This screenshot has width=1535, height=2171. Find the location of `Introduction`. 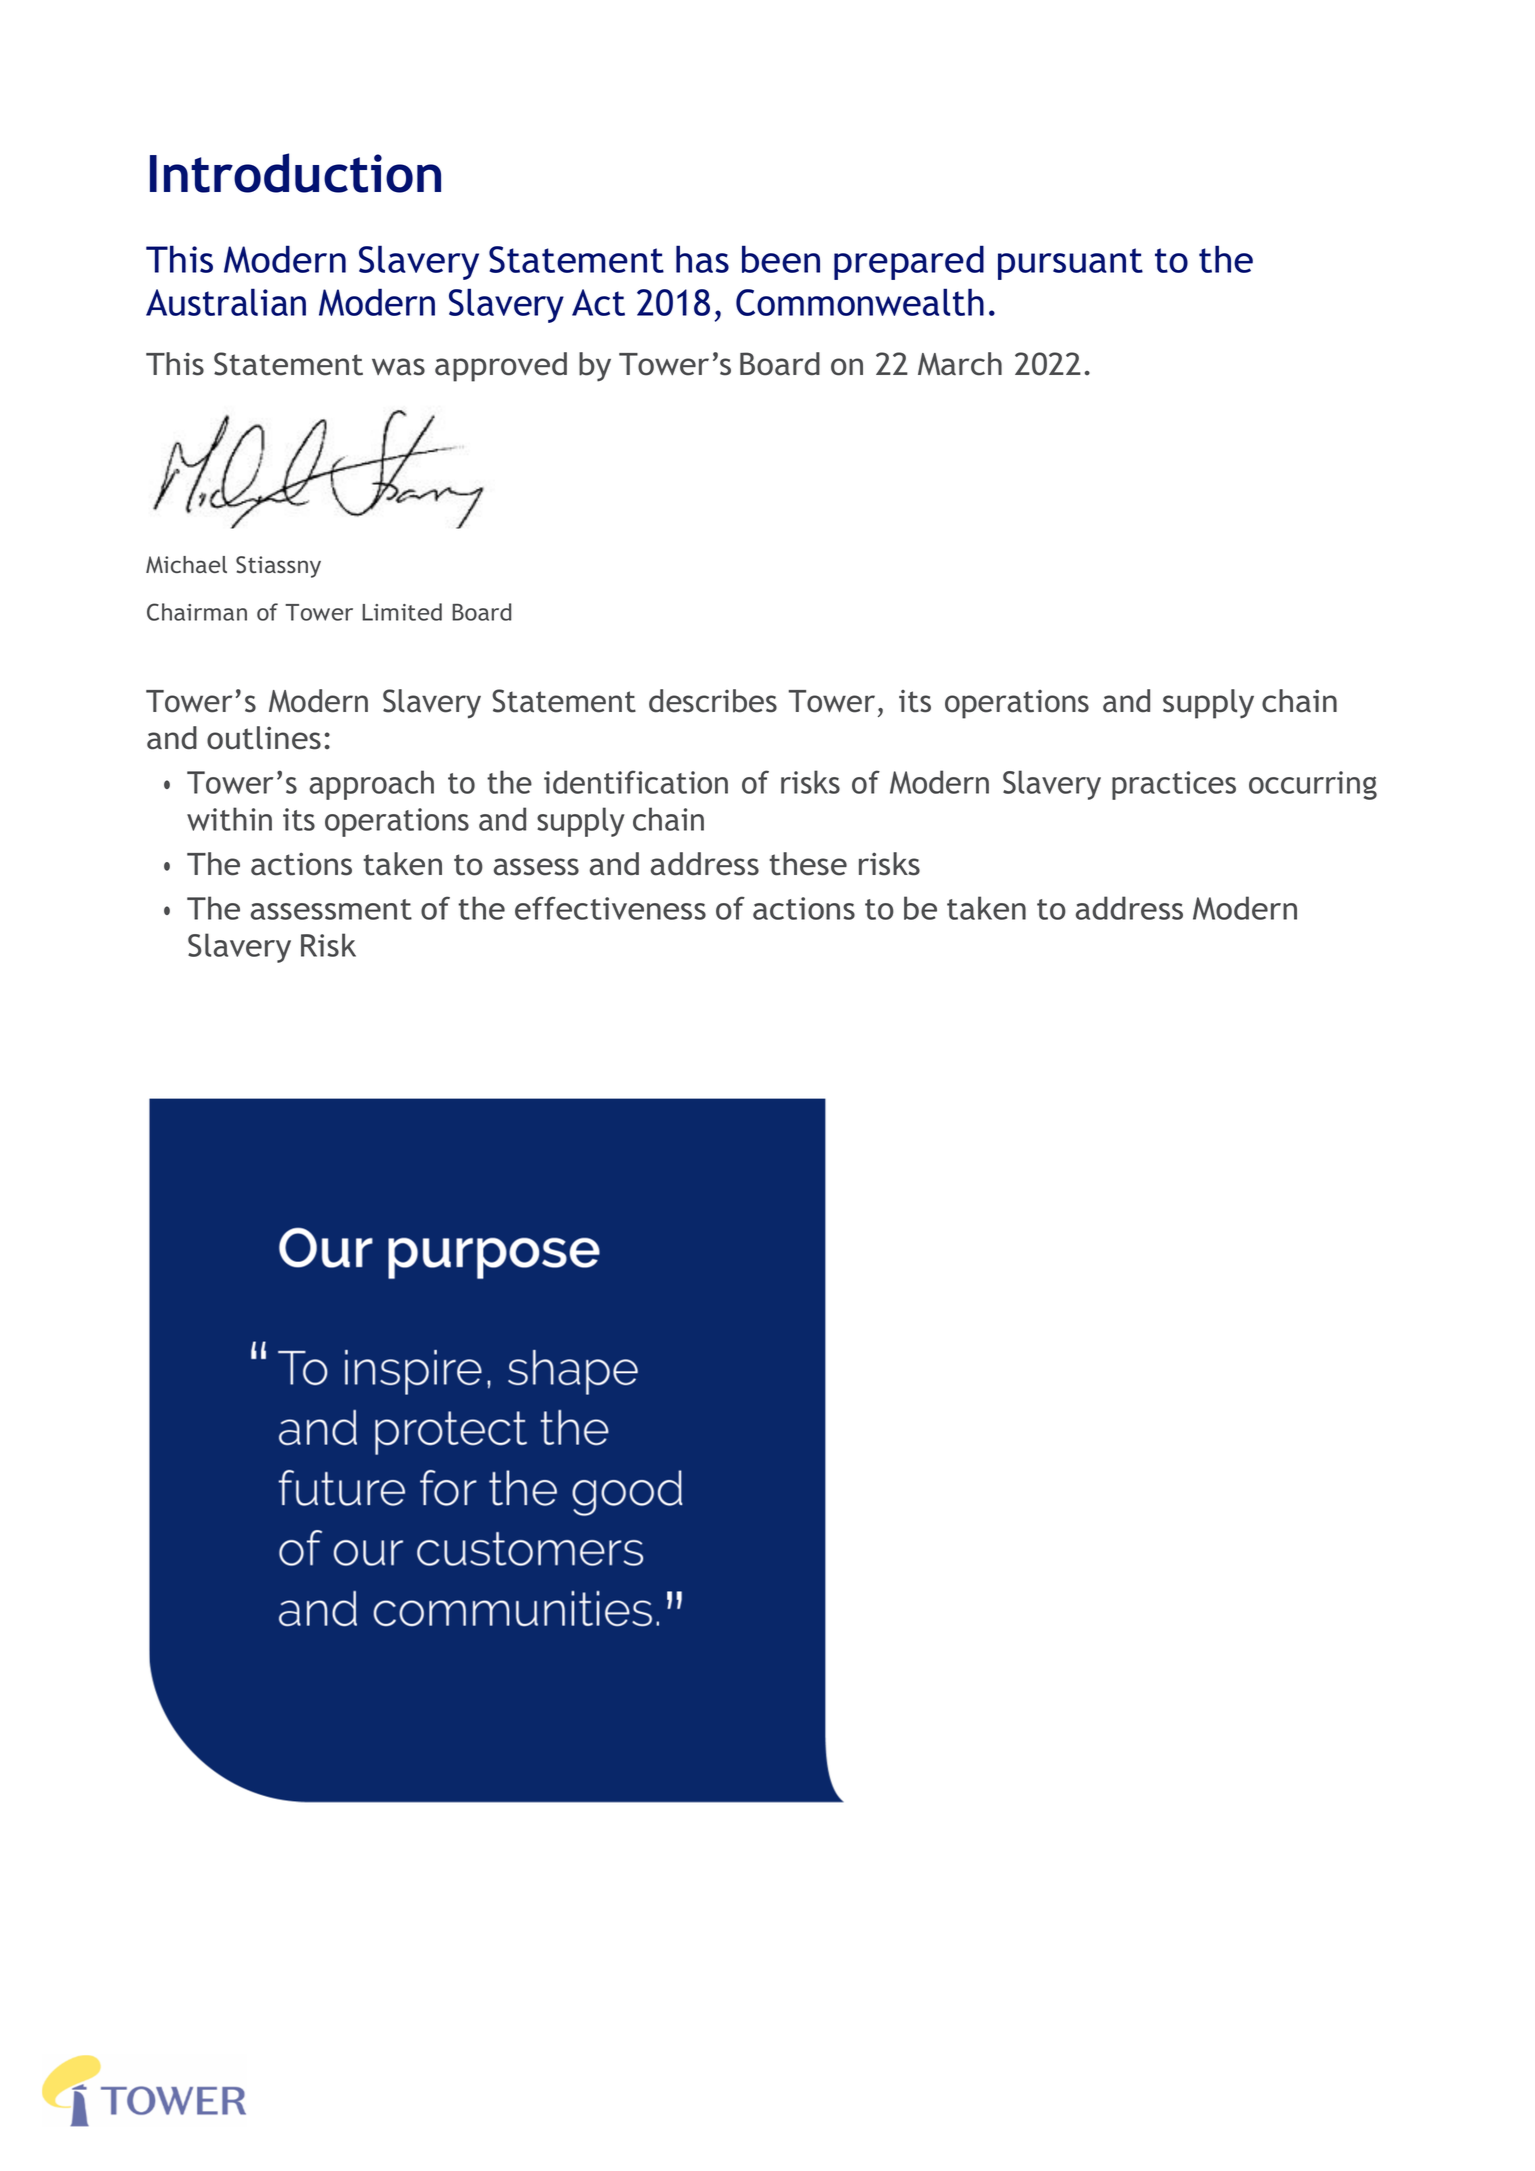

Introduction is located at coordinates (295, 173).
